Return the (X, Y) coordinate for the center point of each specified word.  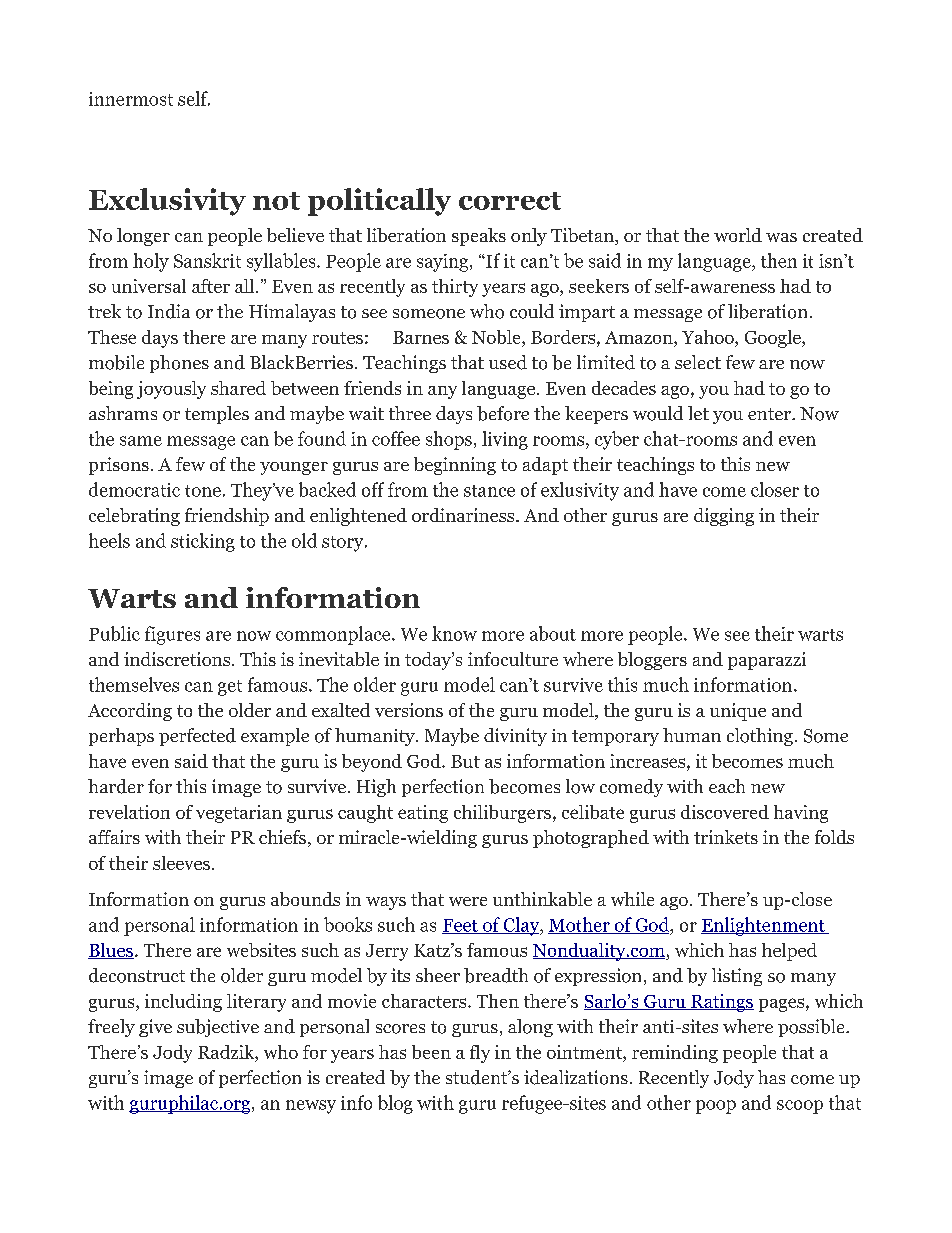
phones (179, 364)
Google (774, 339)
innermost (131, 99)
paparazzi (767, 661)
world (738, 235)
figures (172, 635)
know (454, 633)
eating (423, 814)
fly (480, 1054)
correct (510, 201)
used (508, 362)
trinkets (726, 837)
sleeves (181, 863)
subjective (218, 1028)
